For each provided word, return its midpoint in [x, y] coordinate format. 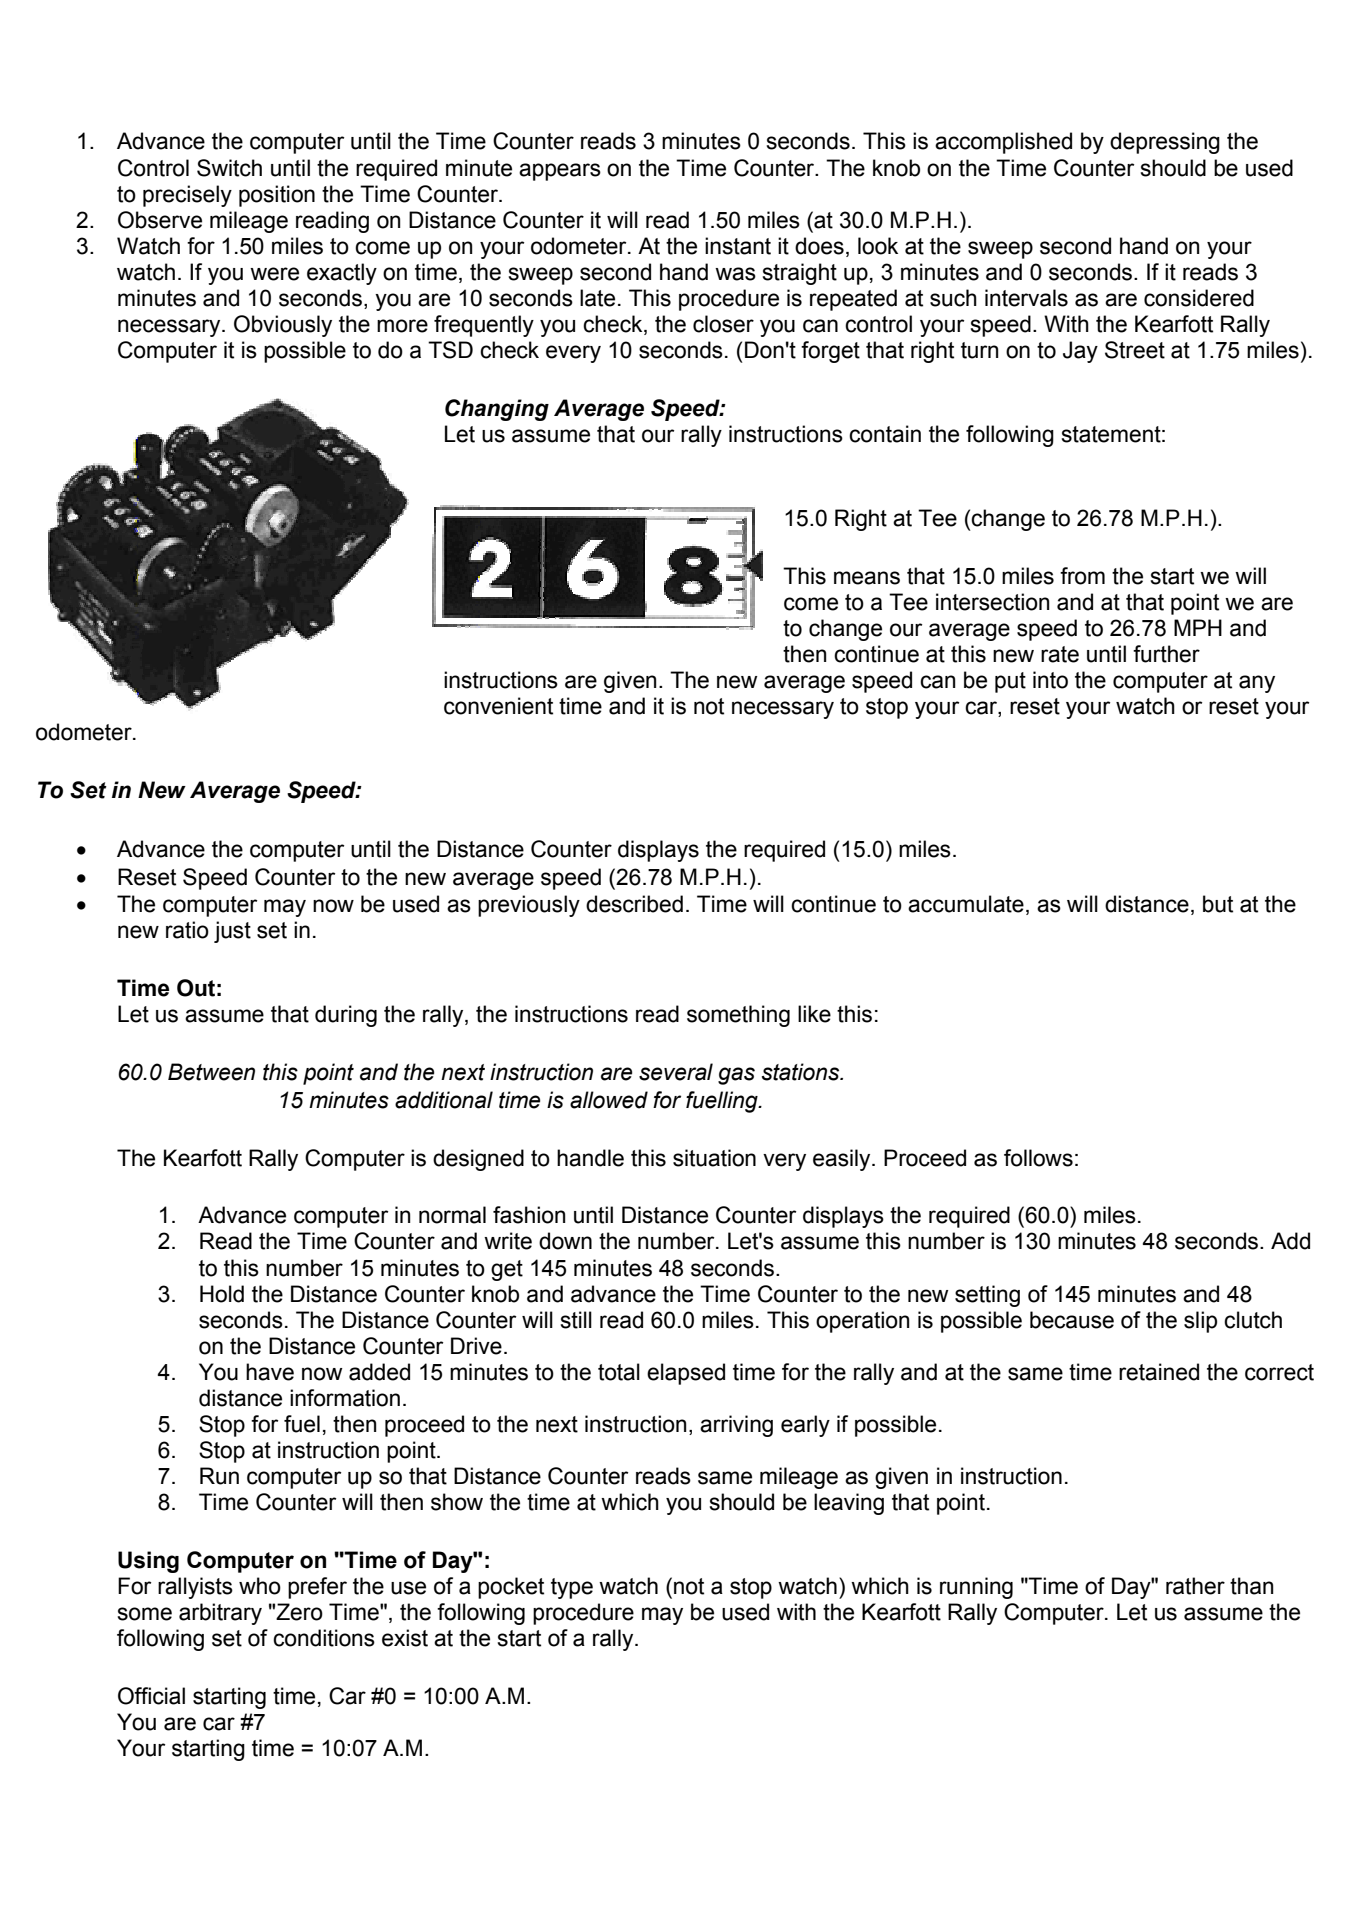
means [867, 578]
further [1166, 654]
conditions [324, 1638]
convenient [498, 706]
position [277, 196]
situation [714, 1158]
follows [1038, 1158]
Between [211, 1072]
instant [738, 246]
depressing [1165, 143]
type [572, 1588]
